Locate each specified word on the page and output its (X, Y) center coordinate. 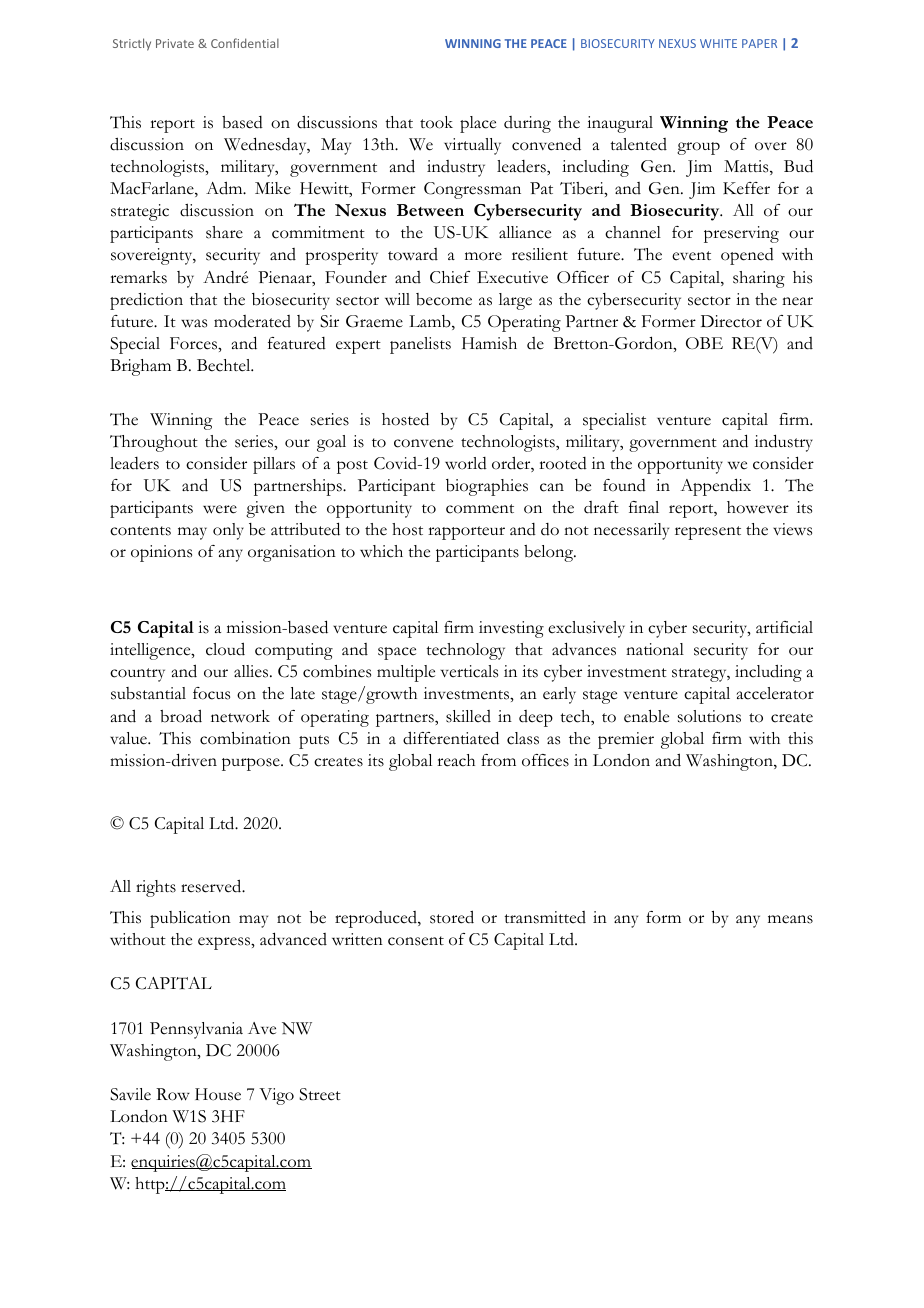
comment (480, 509)
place (478, 124)
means (790, 919)
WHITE (718, 43)
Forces (194, 343)
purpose (252, 764)
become (444, 299)
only (228, 531)
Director (731, 321)
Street (320, 1094)
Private (175, 43)
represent (708, 533)
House (218, 1094)
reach (456, 760)
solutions (709, 716)
